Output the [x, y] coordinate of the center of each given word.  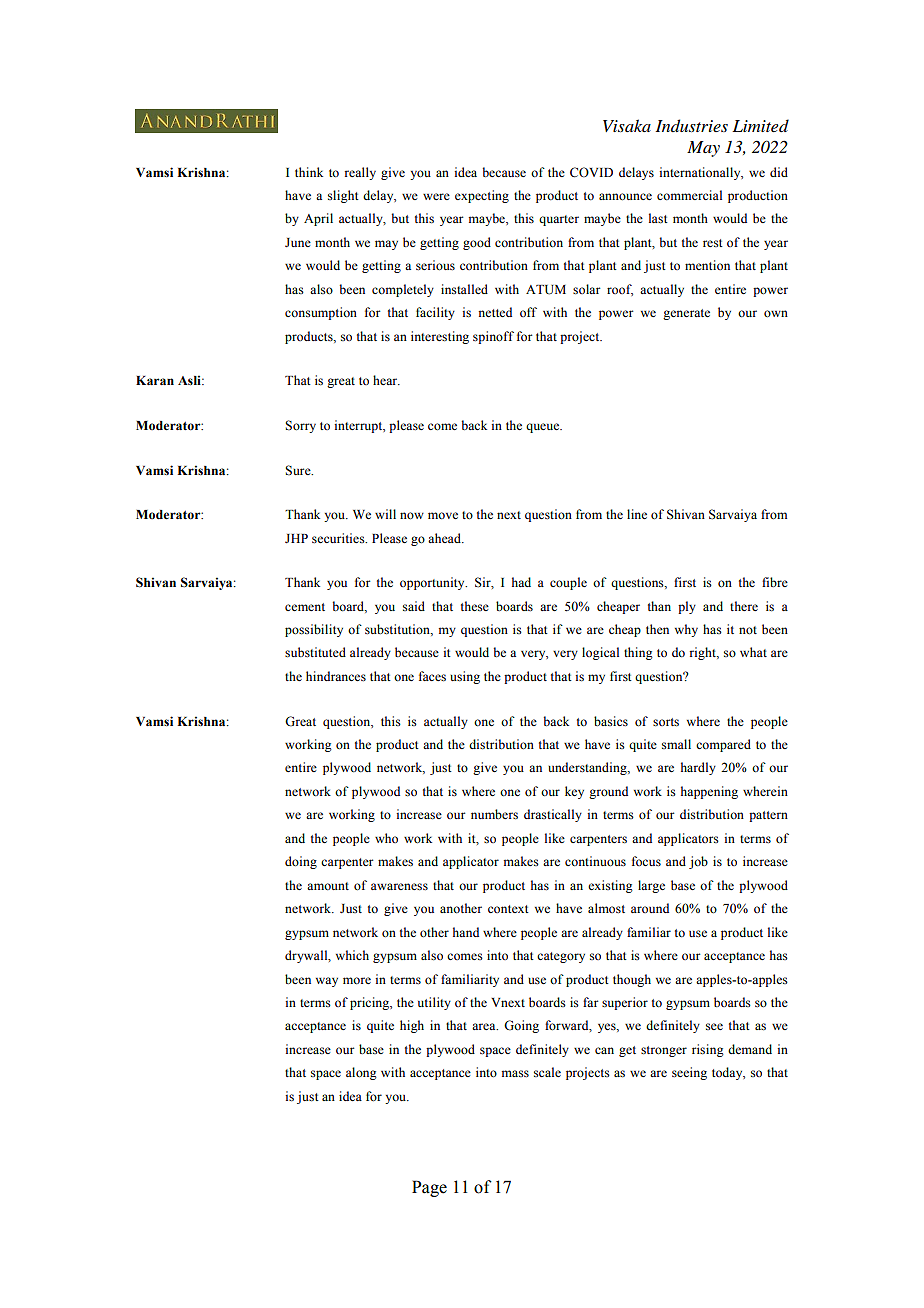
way [327, 982]
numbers [494, 814]
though [632, 980]
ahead [445, 538]
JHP [296, 538]
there [744, 606]
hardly [698, 768]
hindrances [336, 676]
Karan [155, 380]
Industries [691, 125]
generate [686, 314]
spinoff [493, 337]
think [309, 172]
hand [466, 932]
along [361, 1073]
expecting [482, 196]
